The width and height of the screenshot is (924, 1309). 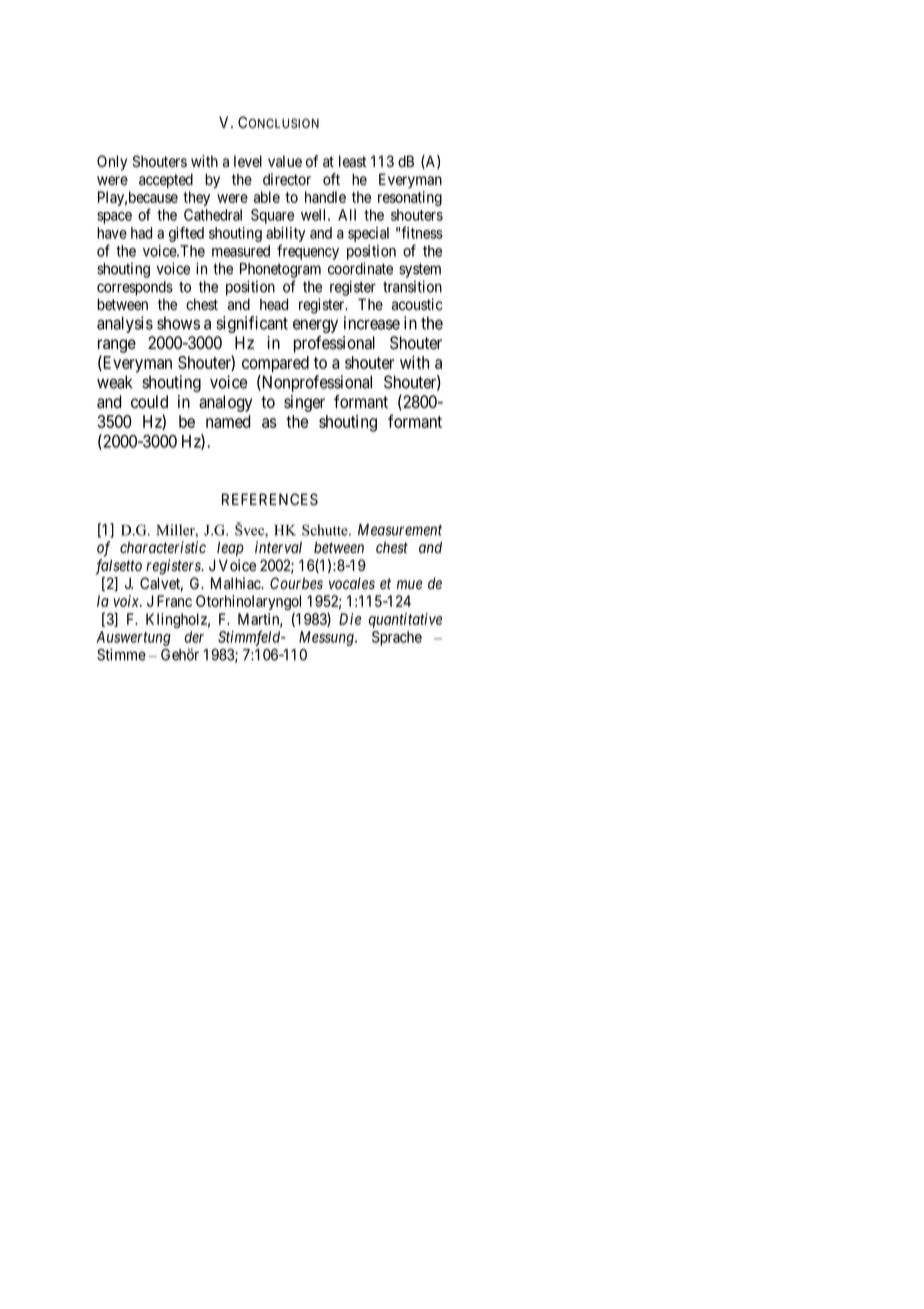 I want to click on transition, so click(x=412, y=286).
